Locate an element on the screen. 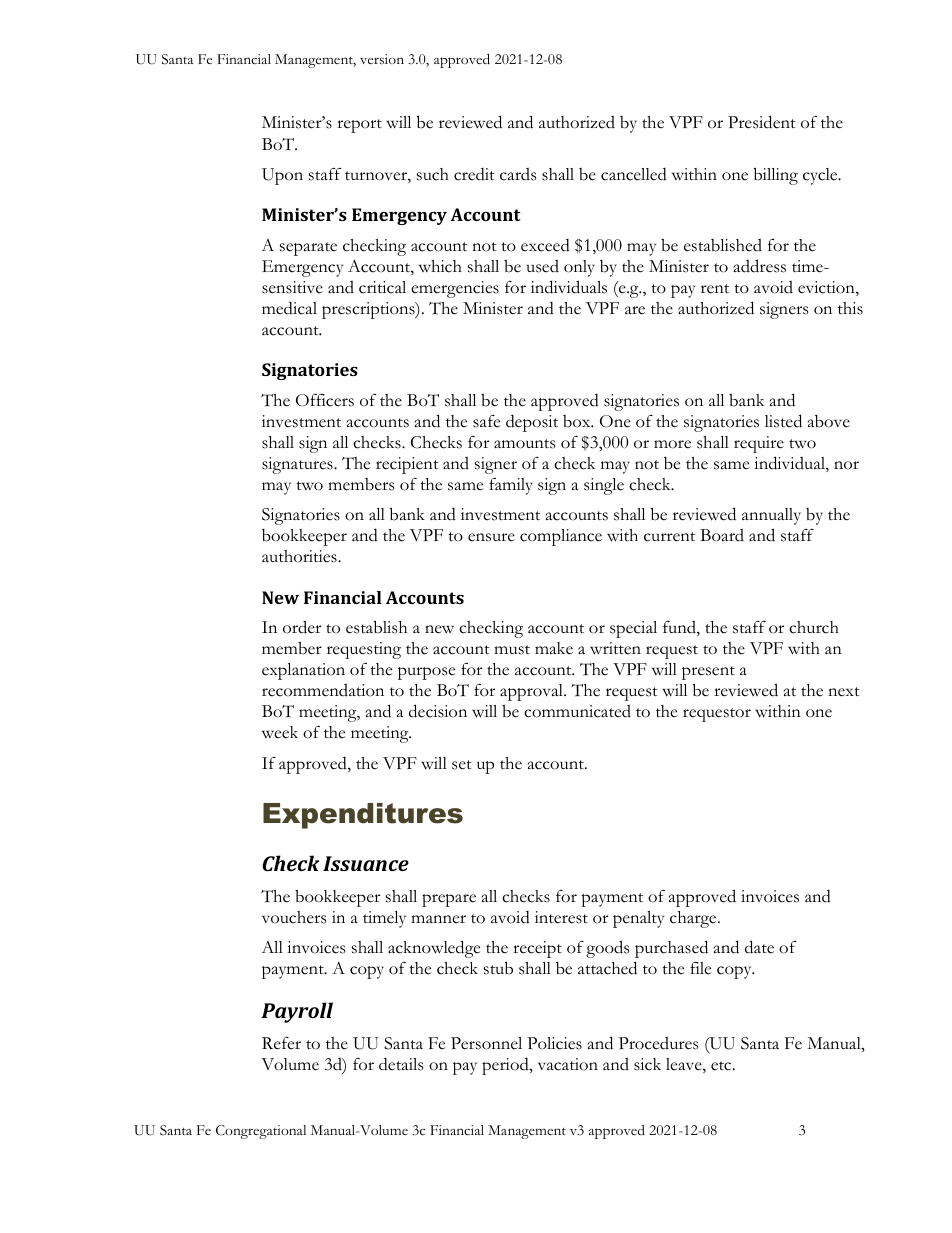  vacation is located at coordinates (568, 1064).
